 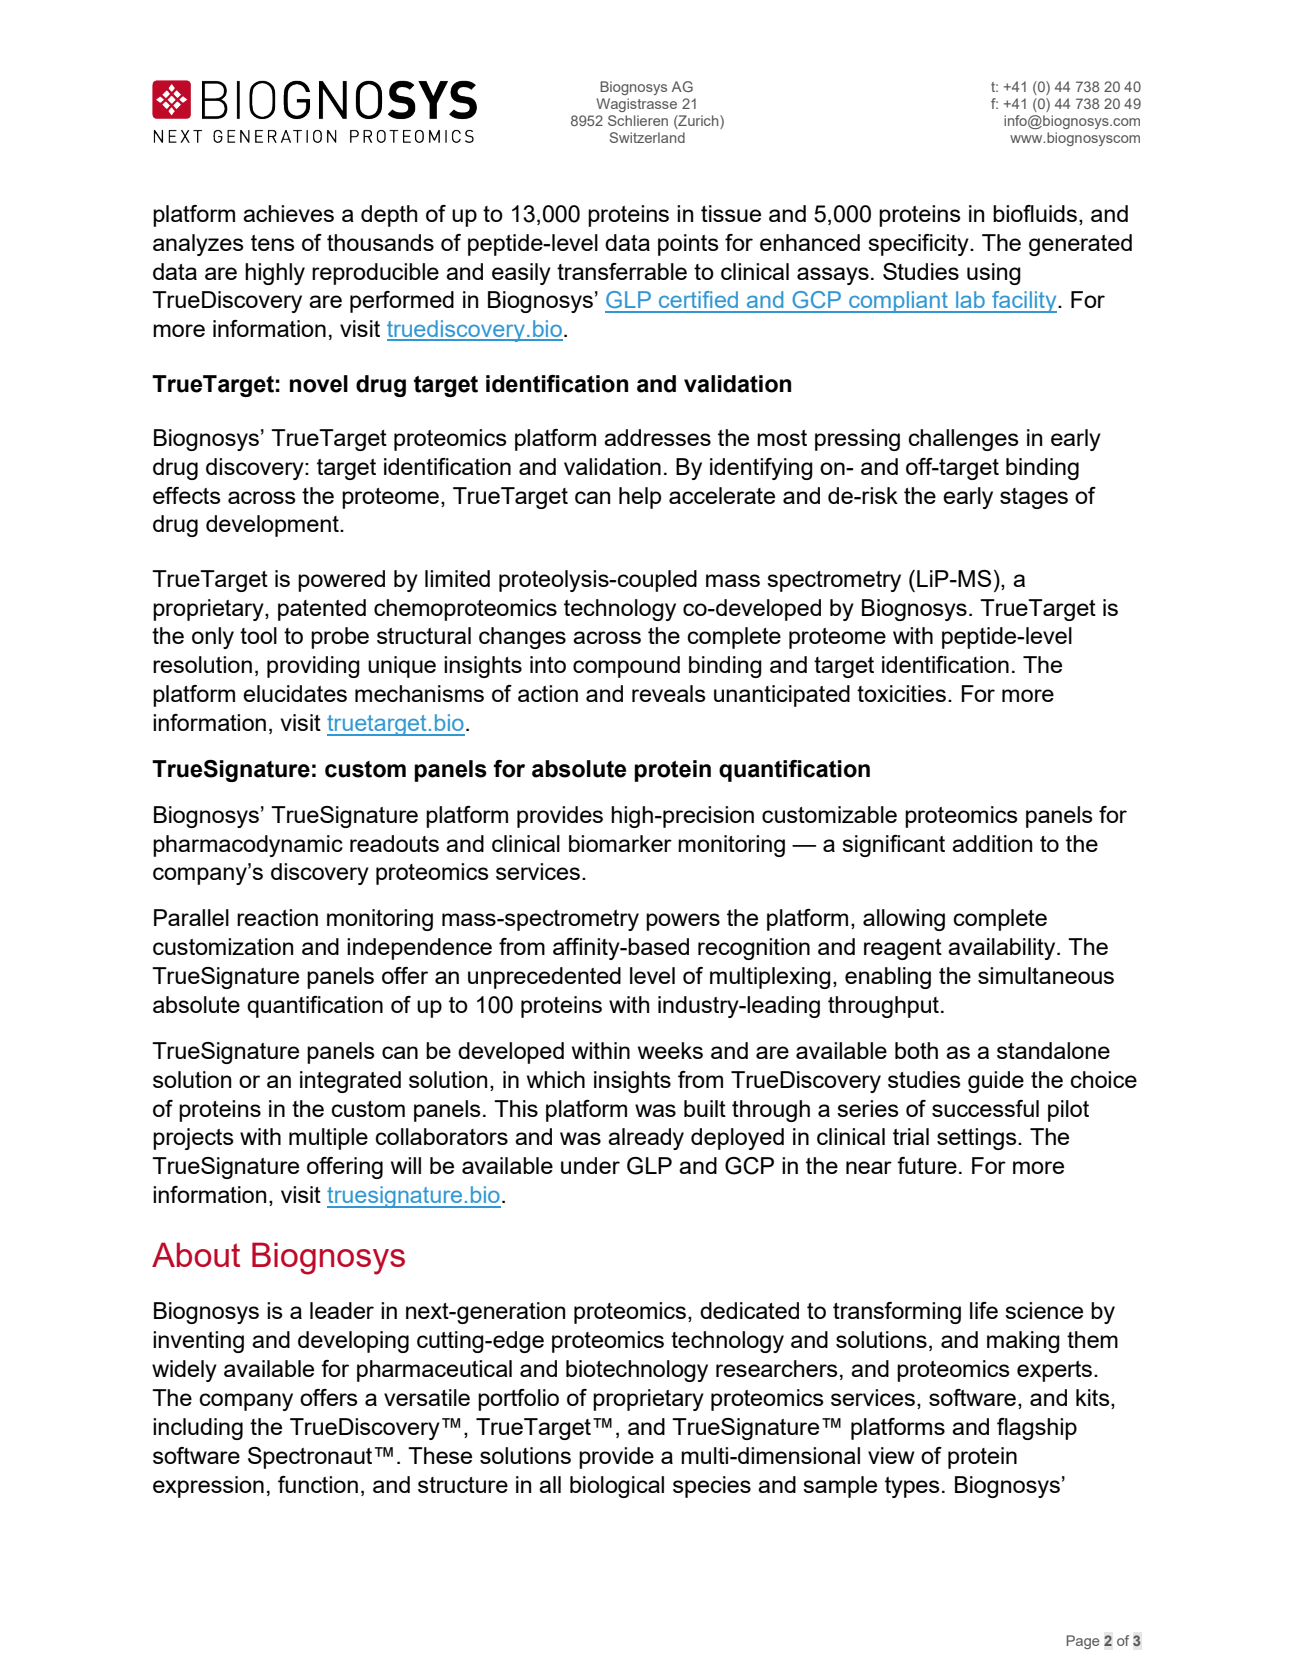 What do you see at coordinates (647, 137) in the image?
I see `Switzerland` at bounding box center [647, 137].
